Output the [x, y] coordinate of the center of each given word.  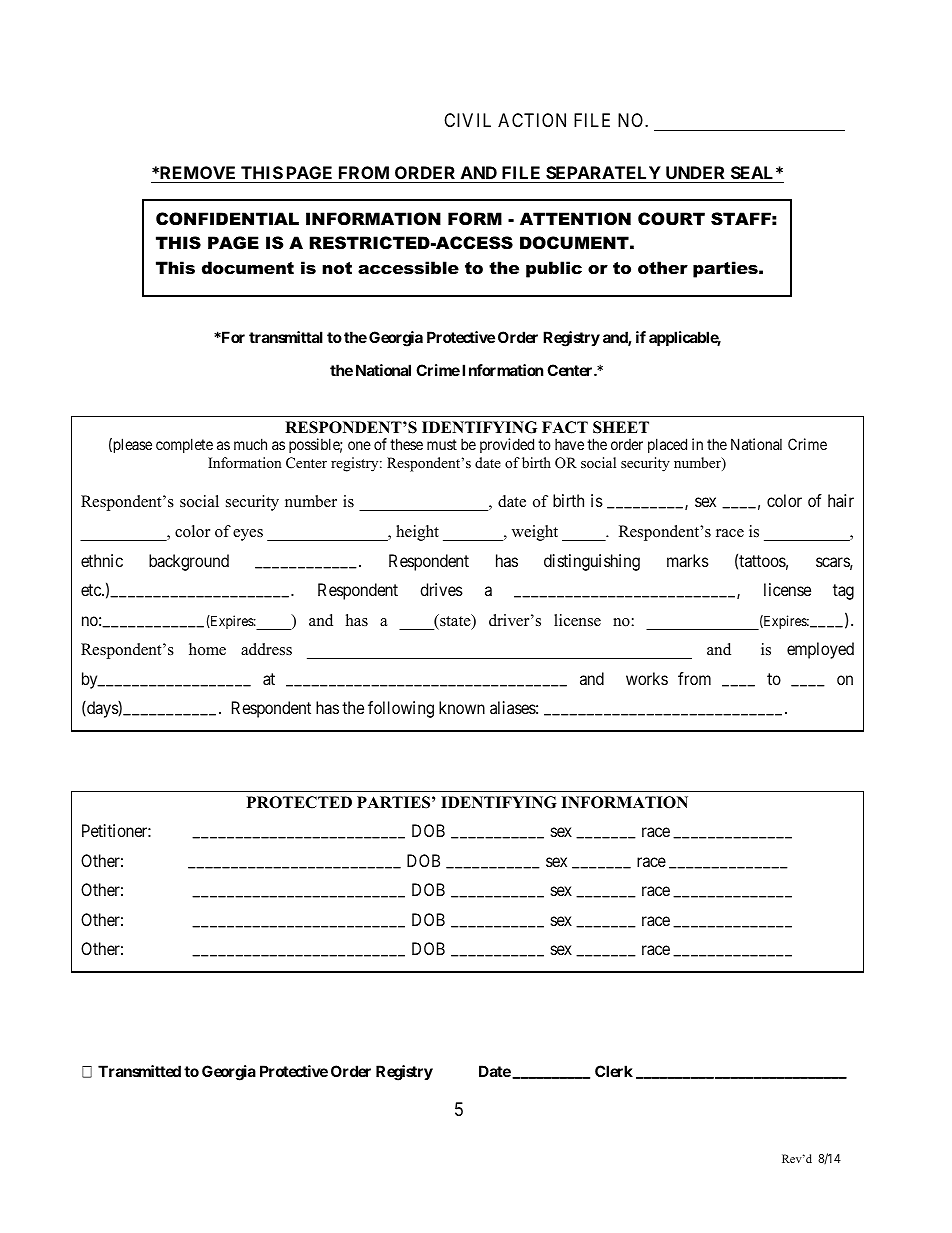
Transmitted [139, 1071]
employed [820, 650]
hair [841, 500]
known [462, 707]
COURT [671, 219]
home [207, 649]
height [417, 533]
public [554, 269]
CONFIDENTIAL [227, 219]
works [647, 678]
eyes [248, 535]
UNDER [695, 174]
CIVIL [467, 120]
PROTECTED [299, 802]
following [401, 709]
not [337, 268]
